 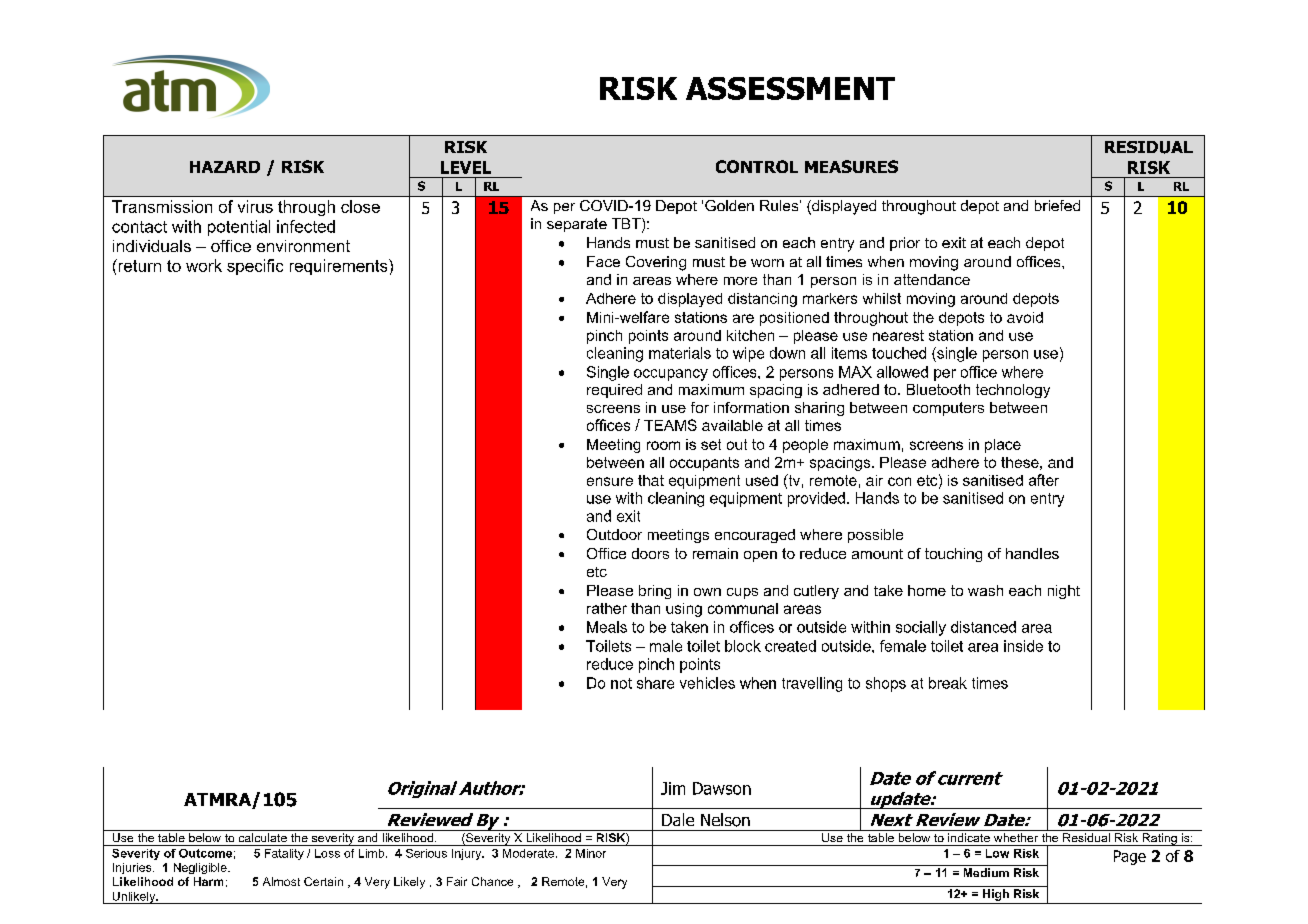 I want to click on ASSESSMENT, so click(x=790, y=88).
